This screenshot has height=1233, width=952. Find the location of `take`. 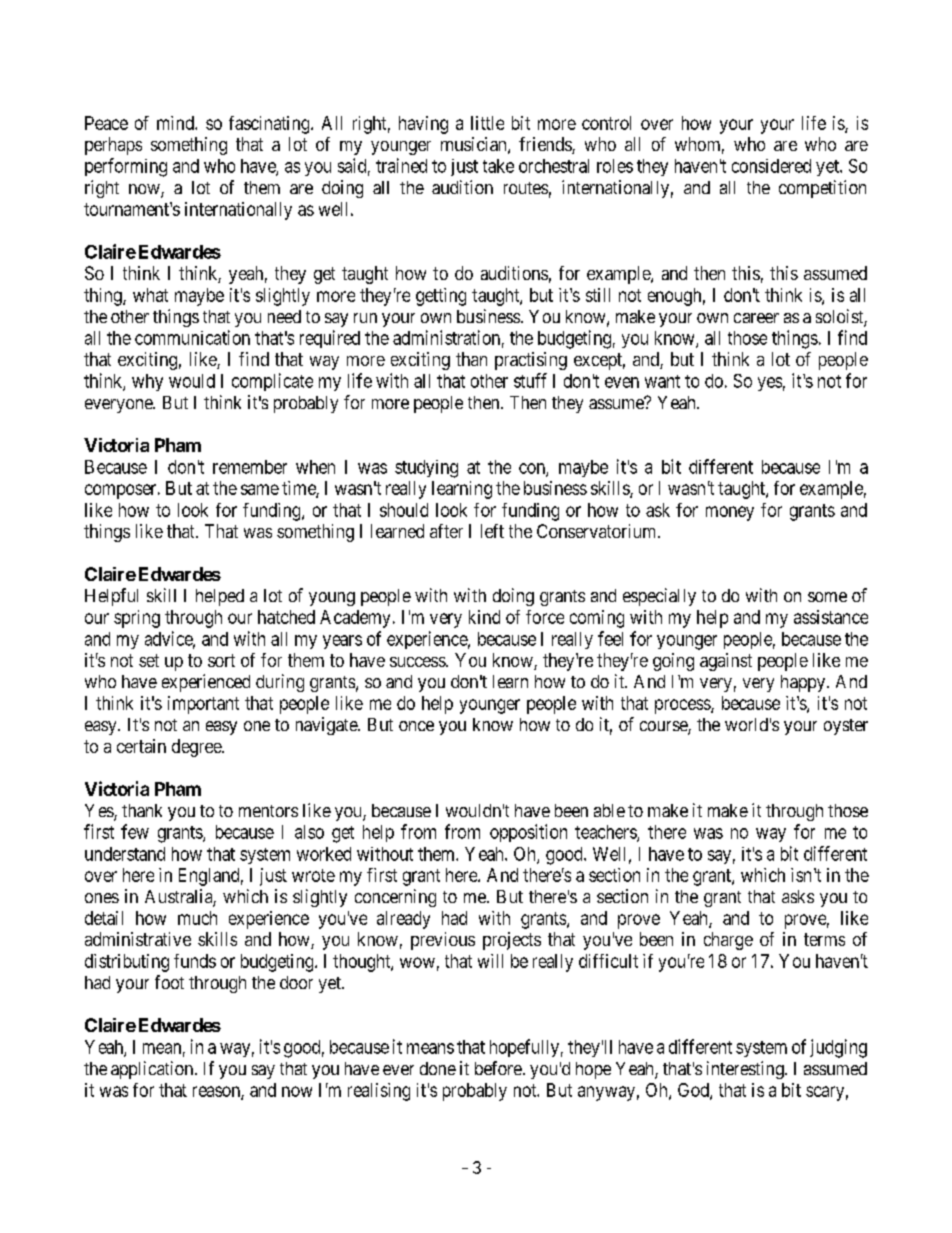

take is located at coordinates (498, 166).
